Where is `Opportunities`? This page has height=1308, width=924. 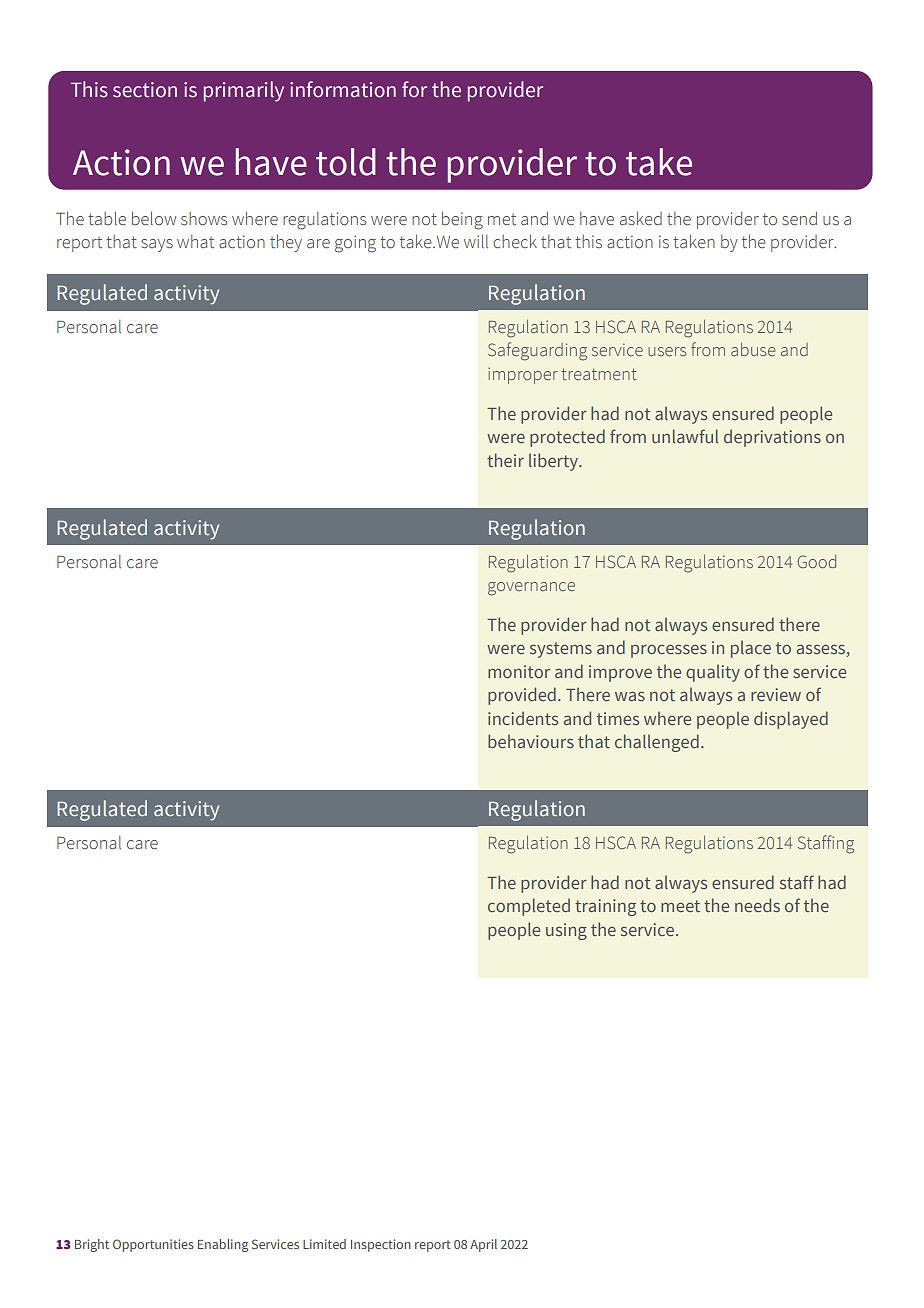
Opportunities is located at coordinates (153, 1245).
